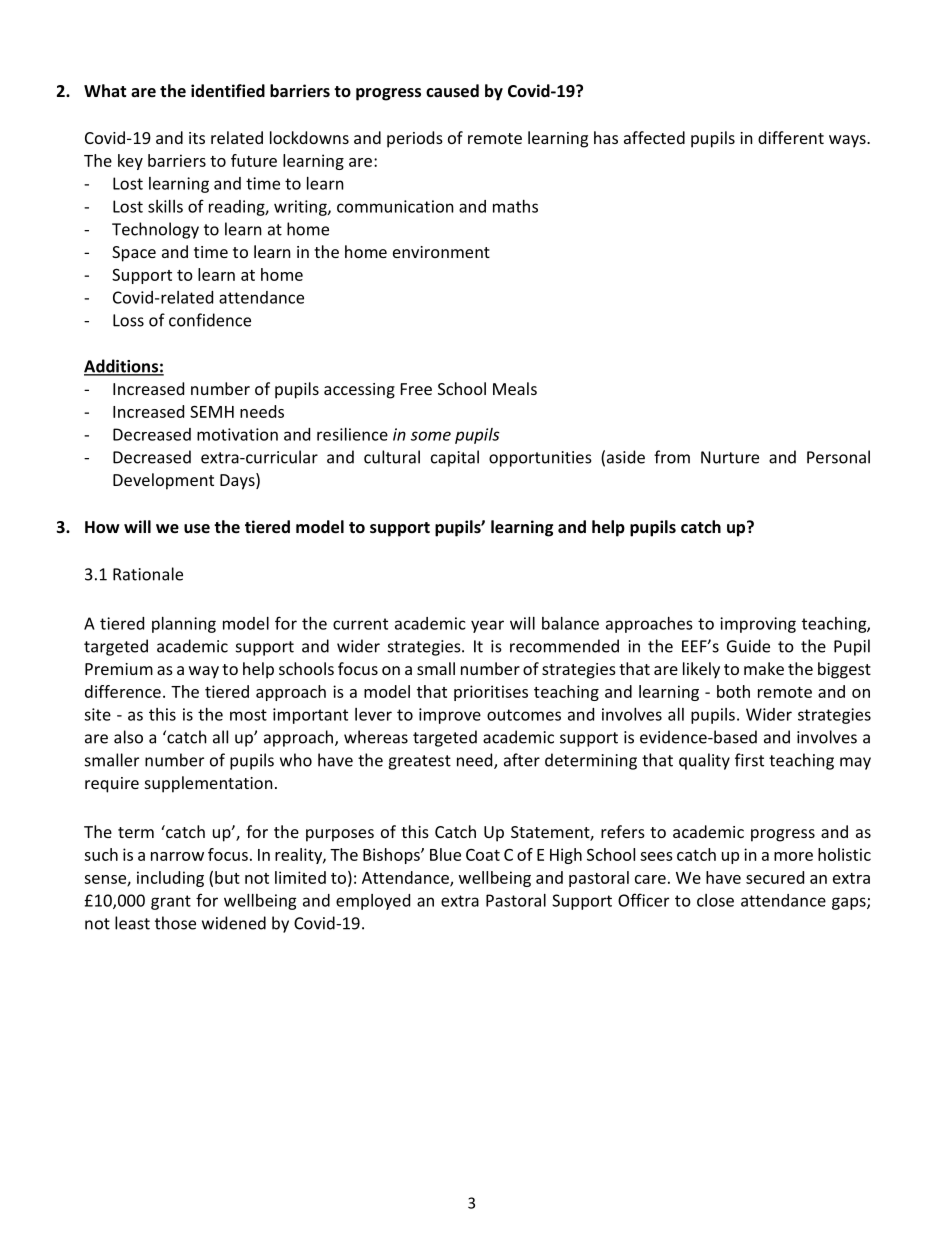 This page has width=952, height=1233. Describe the element at coordinates (163, 481) in the page. I see `Development` at that location.
